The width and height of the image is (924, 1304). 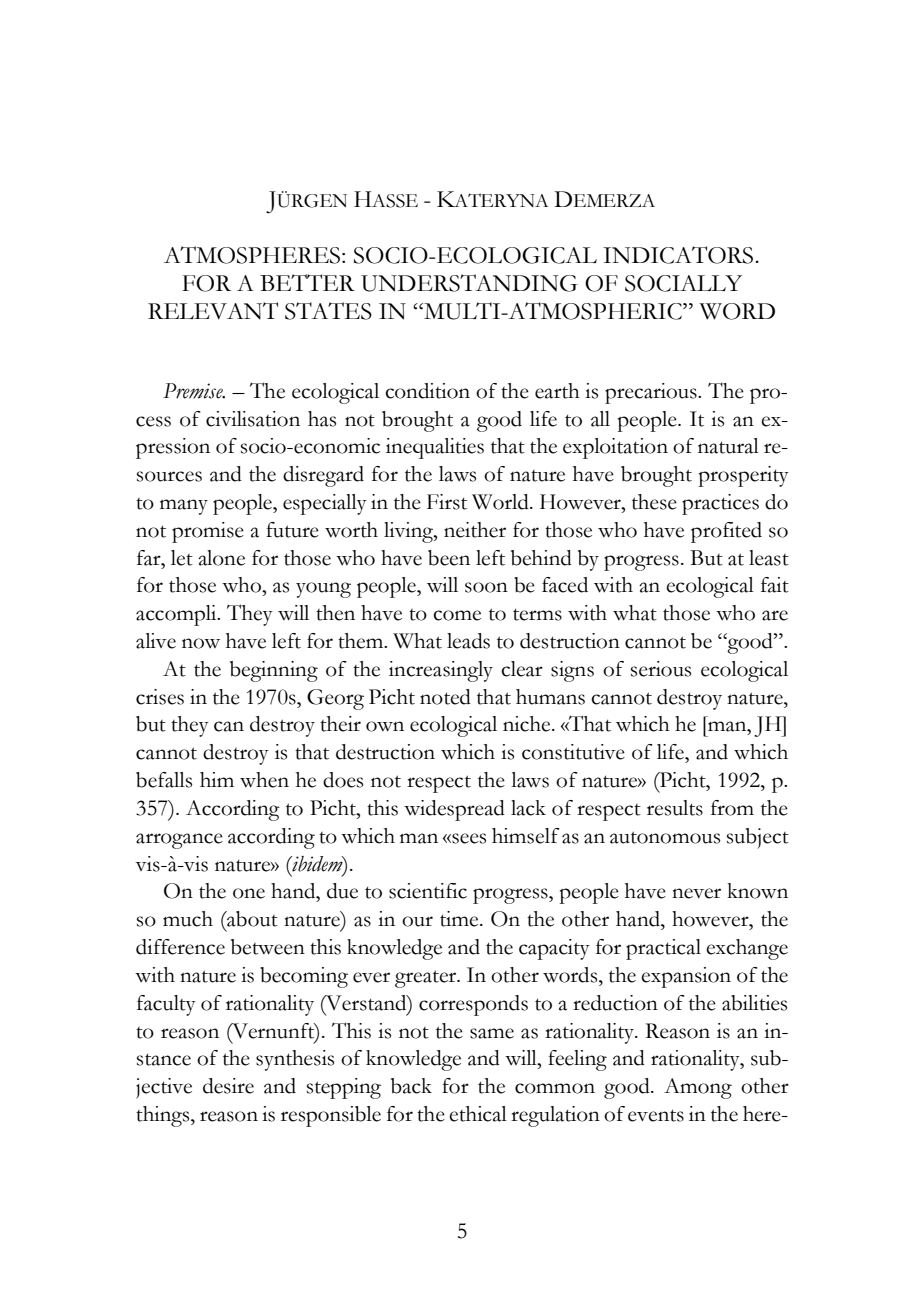 What do you see at coordinates (164, 1116) in the image?
I see `things` at bounding box center [164, 1116].
